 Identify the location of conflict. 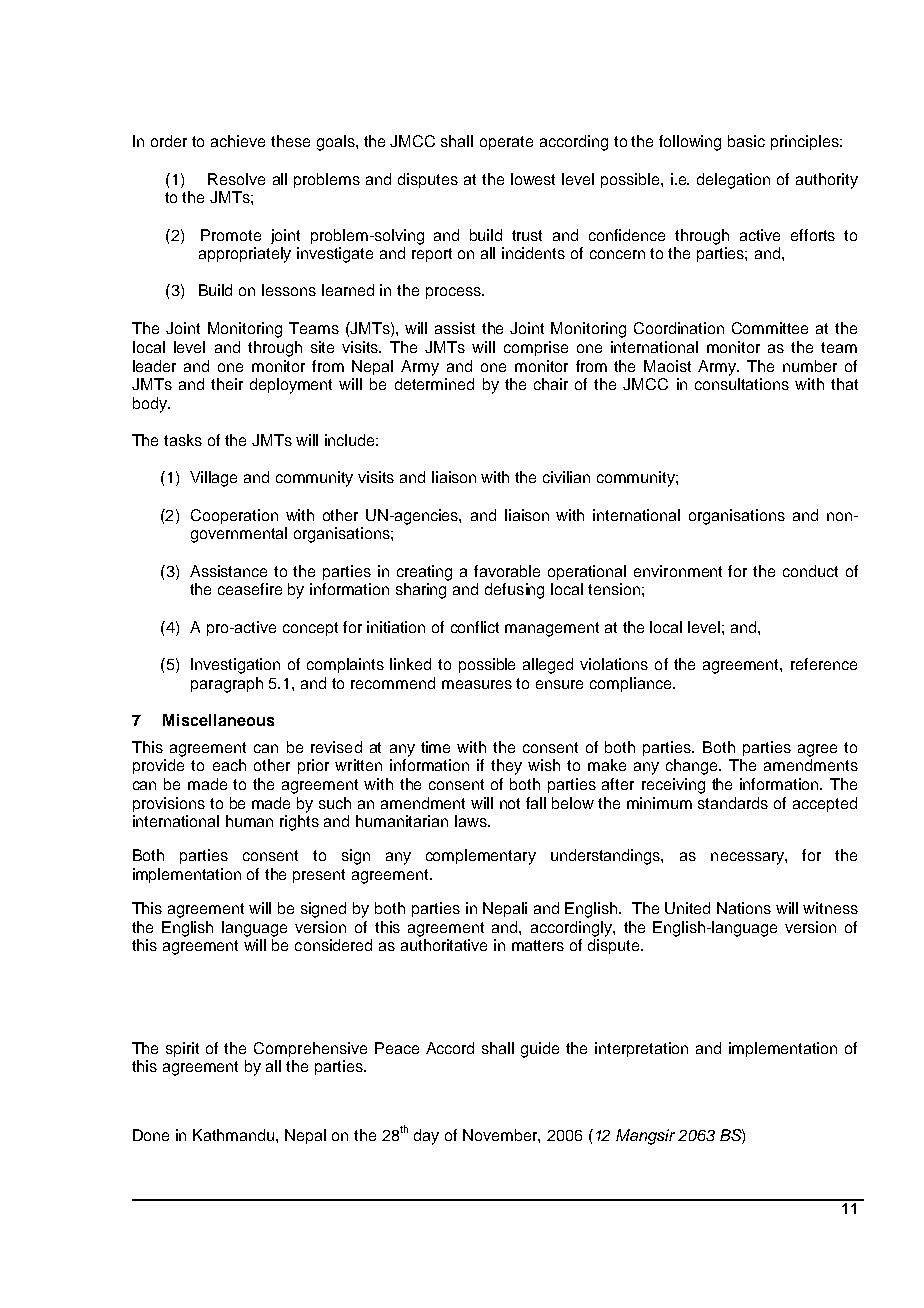
(475, 627).
